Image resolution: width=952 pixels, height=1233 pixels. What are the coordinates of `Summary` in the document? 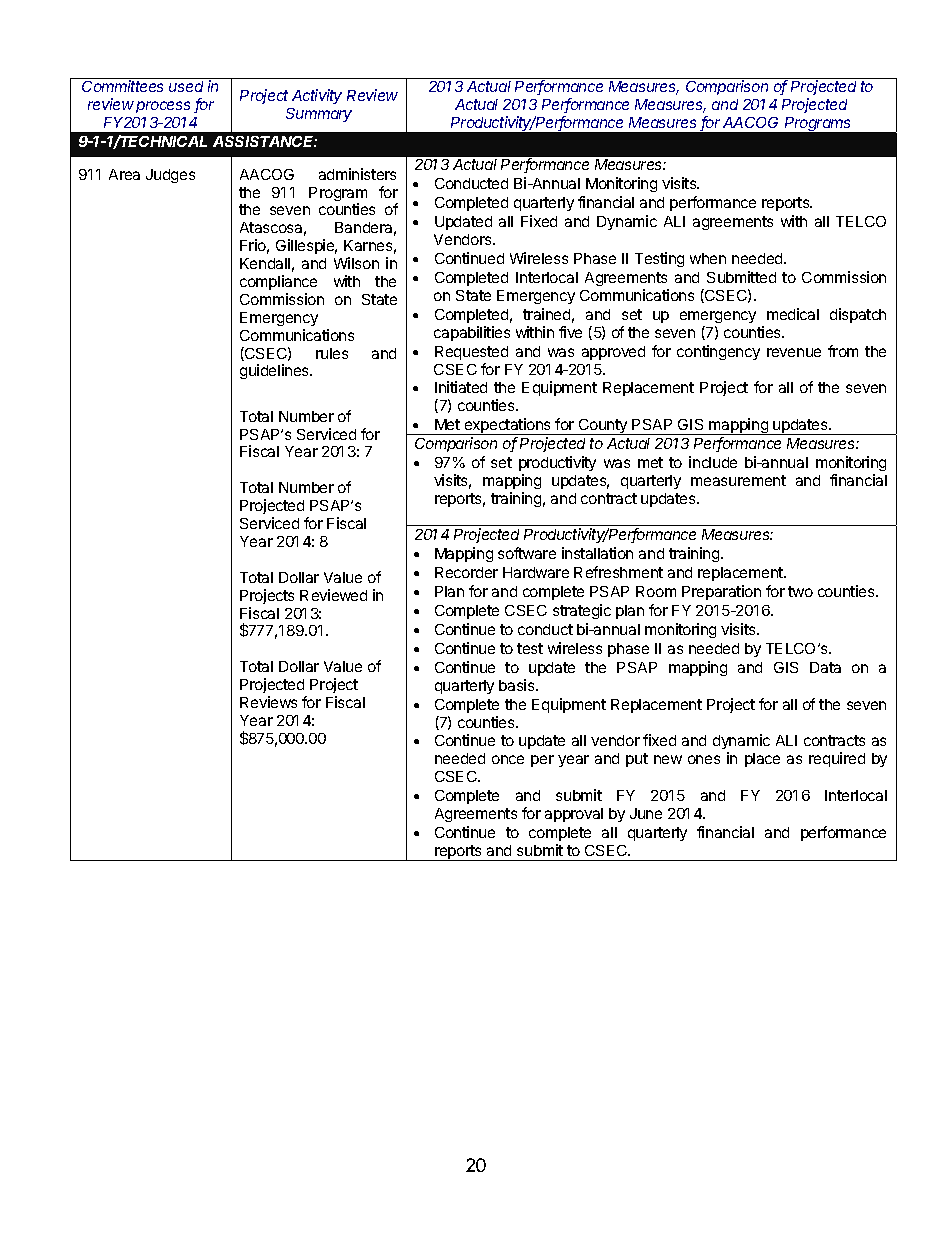 It's located at (319, 115).
